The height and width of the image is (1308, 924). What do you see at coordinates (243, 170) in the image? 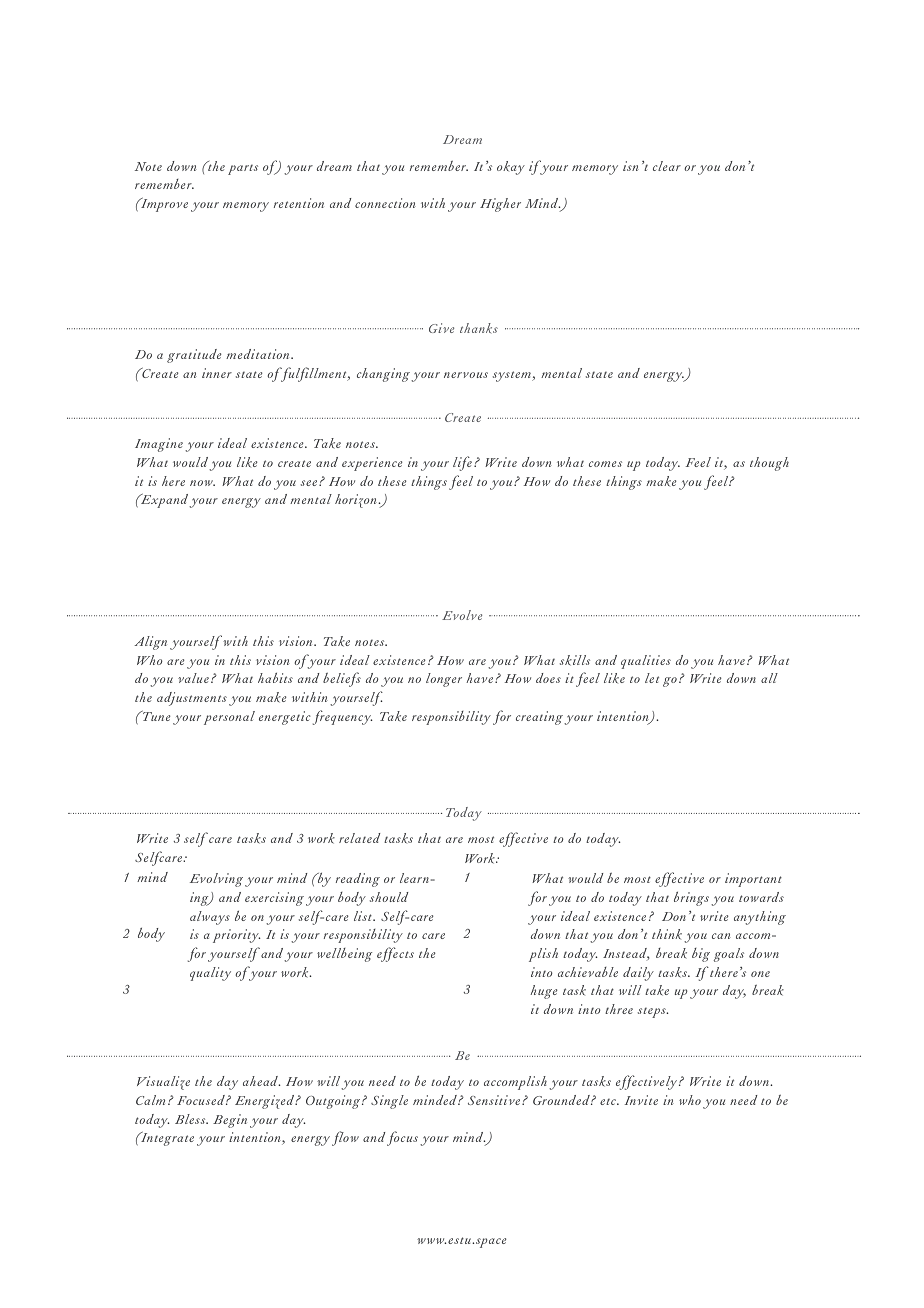
I see `parts` at bounding box center [243, 170].
